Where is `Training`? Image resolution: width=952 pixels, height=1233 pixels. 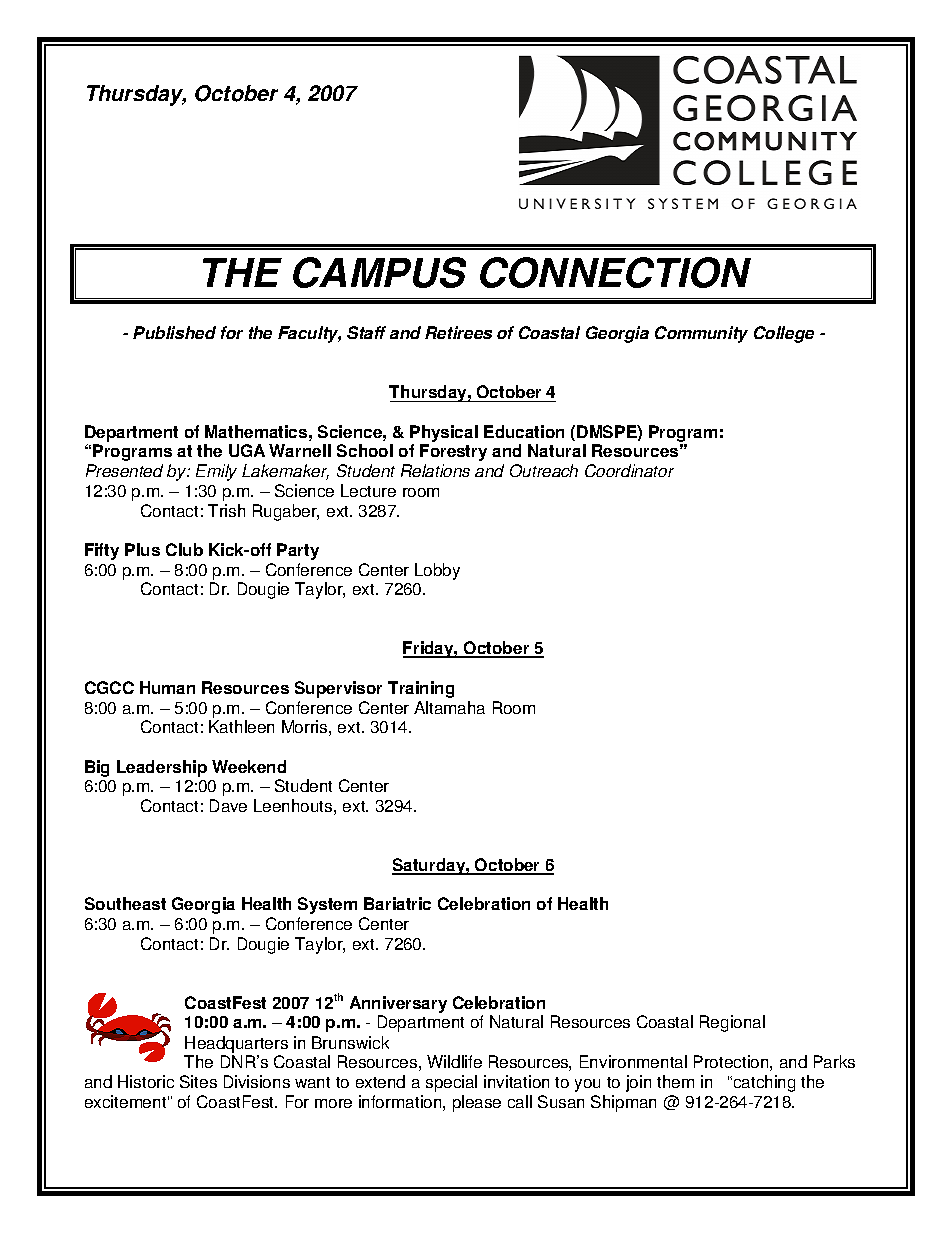
Training is located at coordinates (421, 689).
